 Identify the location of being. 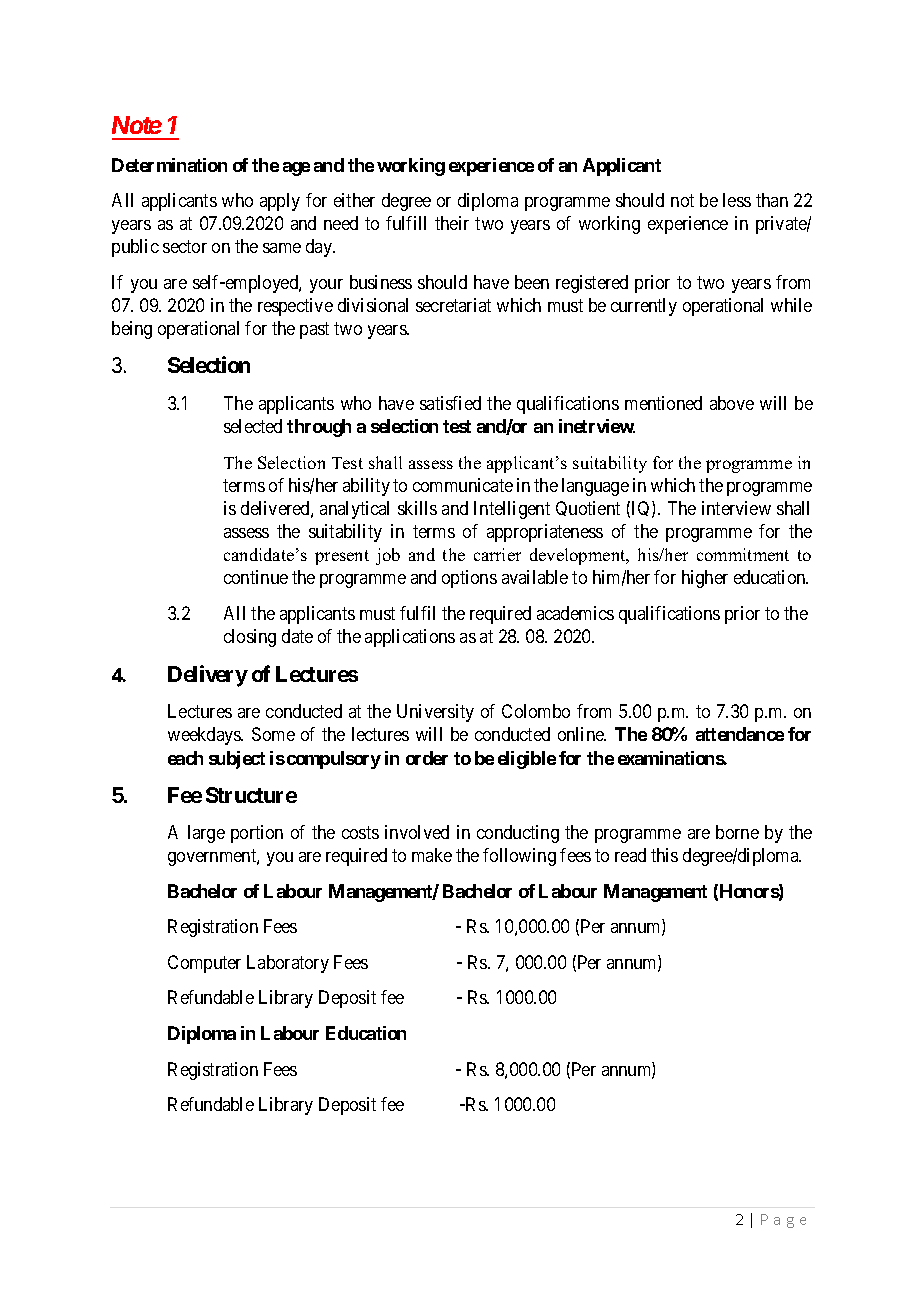
(132, 330).
